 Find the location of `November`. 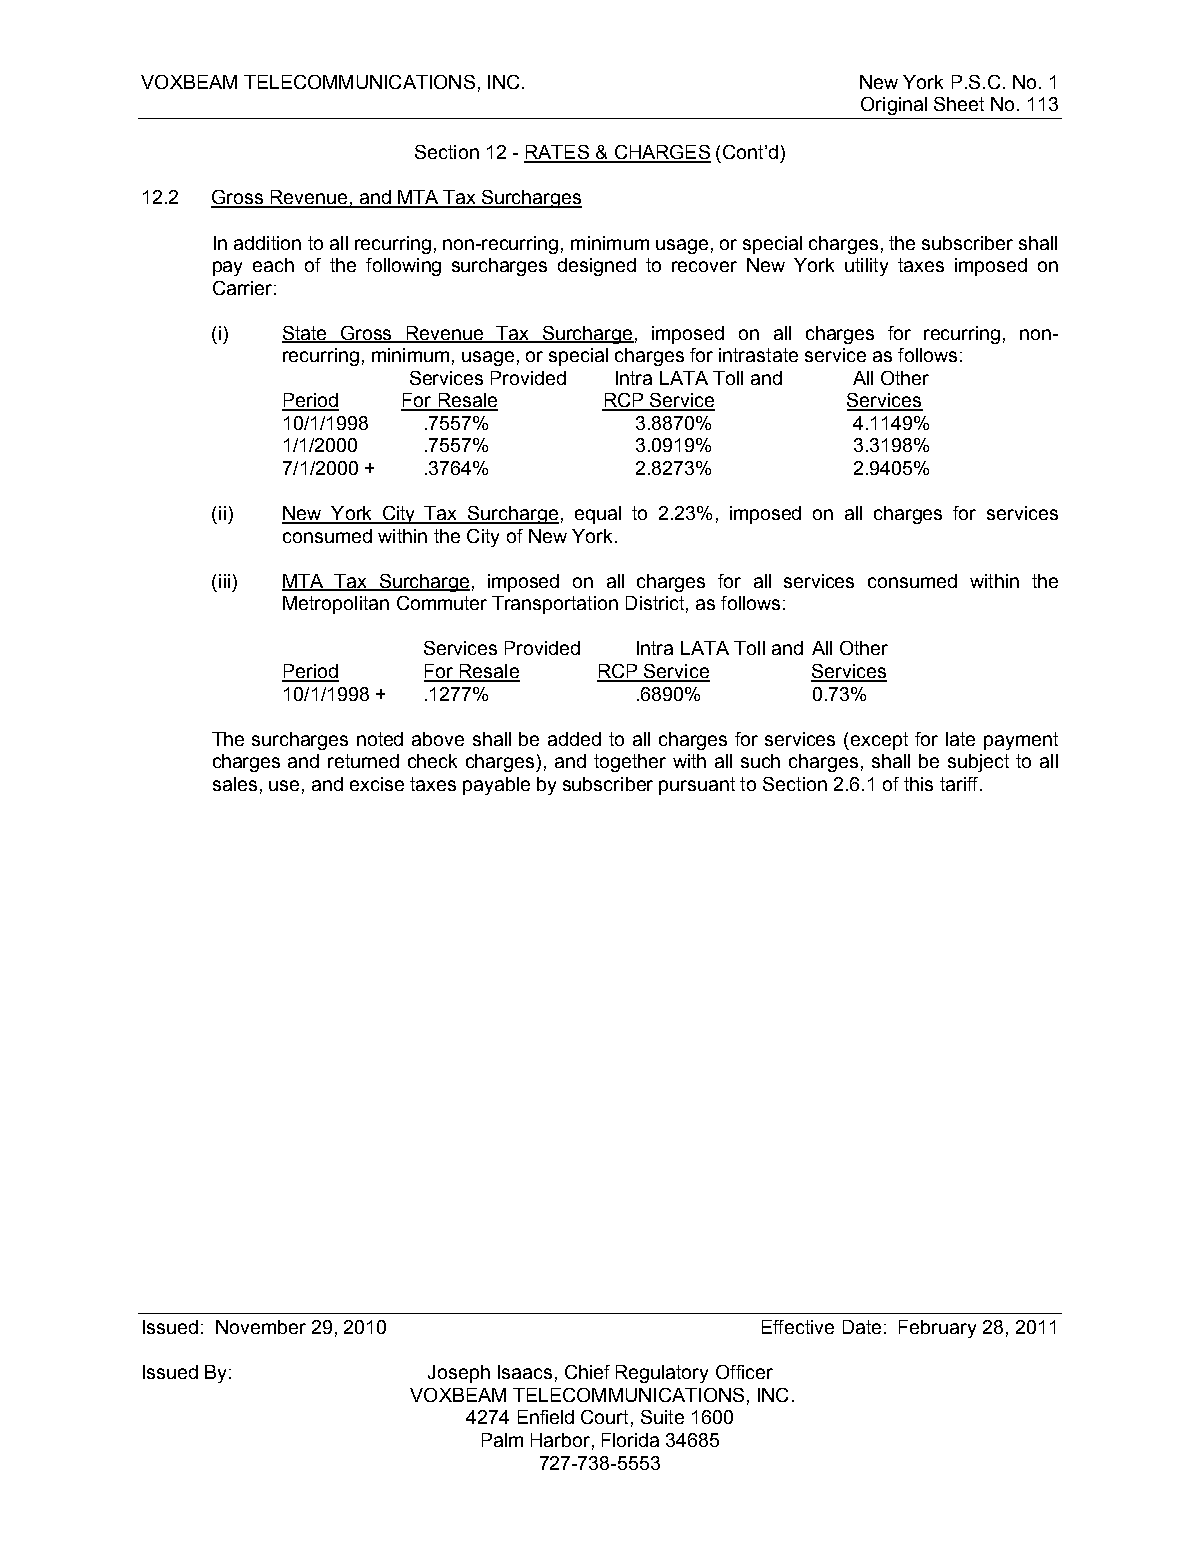

November is located at coordinates (261, 1327).
